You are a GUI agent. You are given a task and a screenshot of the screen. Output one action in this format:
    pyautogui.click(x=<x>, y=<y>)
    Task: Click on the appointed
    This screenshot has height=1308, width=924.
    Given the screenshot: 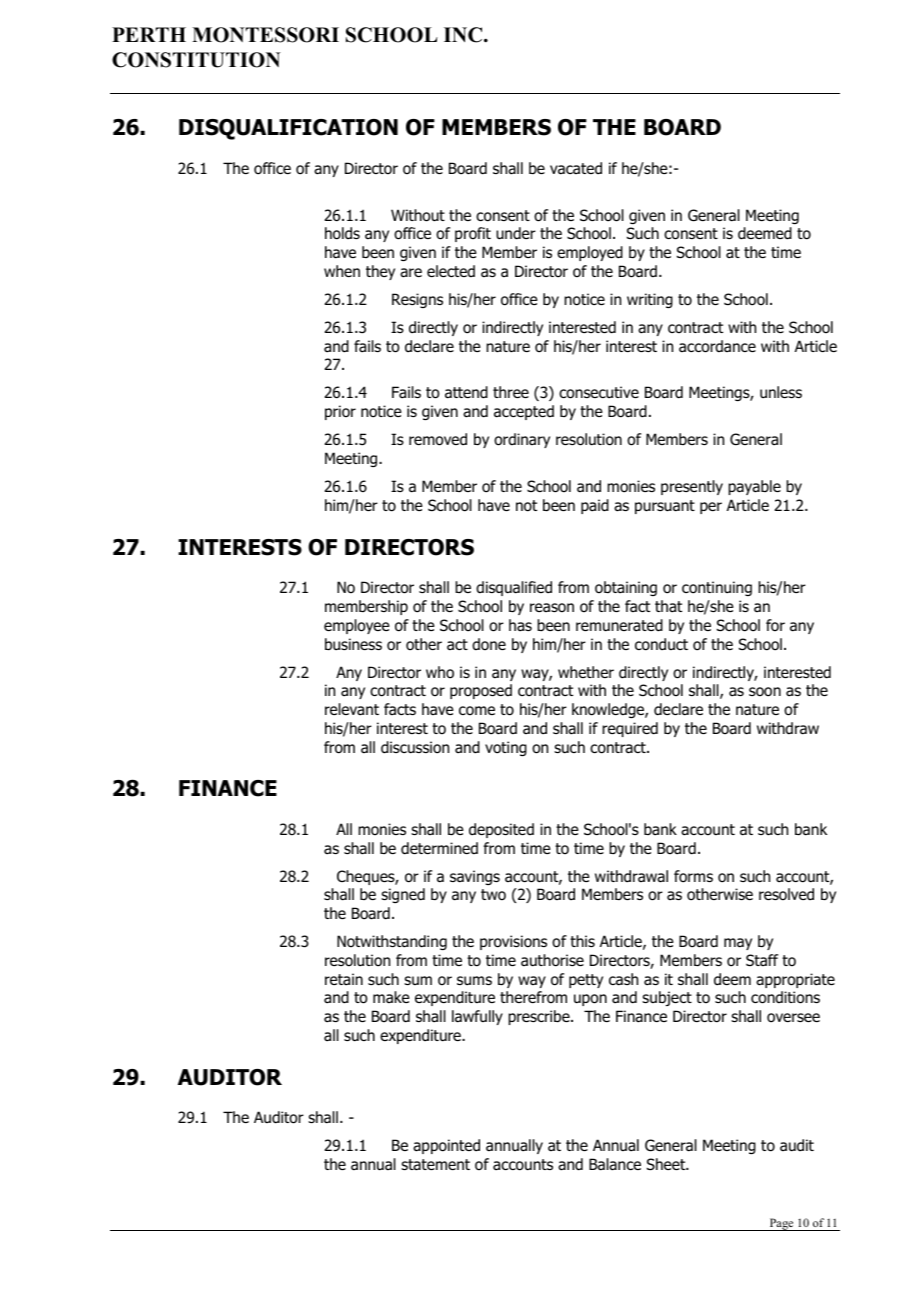 What is the action you would take?
    pyautogui.click(x=446, y=1146)
